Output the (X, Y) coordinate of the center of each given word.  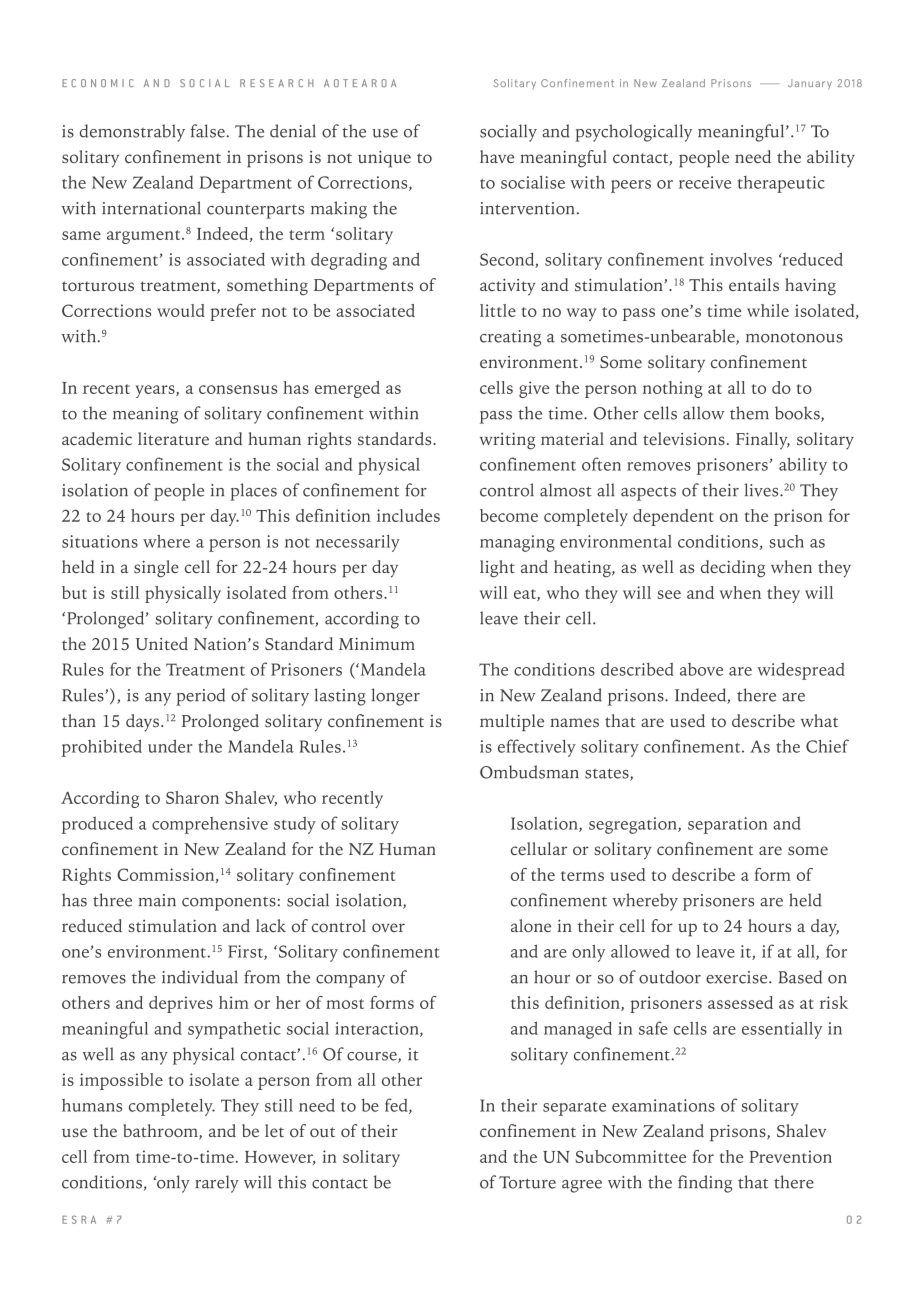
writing (507, 441)
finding (705, 1184)
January (810, 84)
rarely (217, 1184)
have (497, 156)
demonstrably (132, 133)
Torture (527, 1182)
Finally (763, 441)
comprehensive (210, 825)
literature (173, 438)
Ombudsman (529, 772)
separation (727, 825)
